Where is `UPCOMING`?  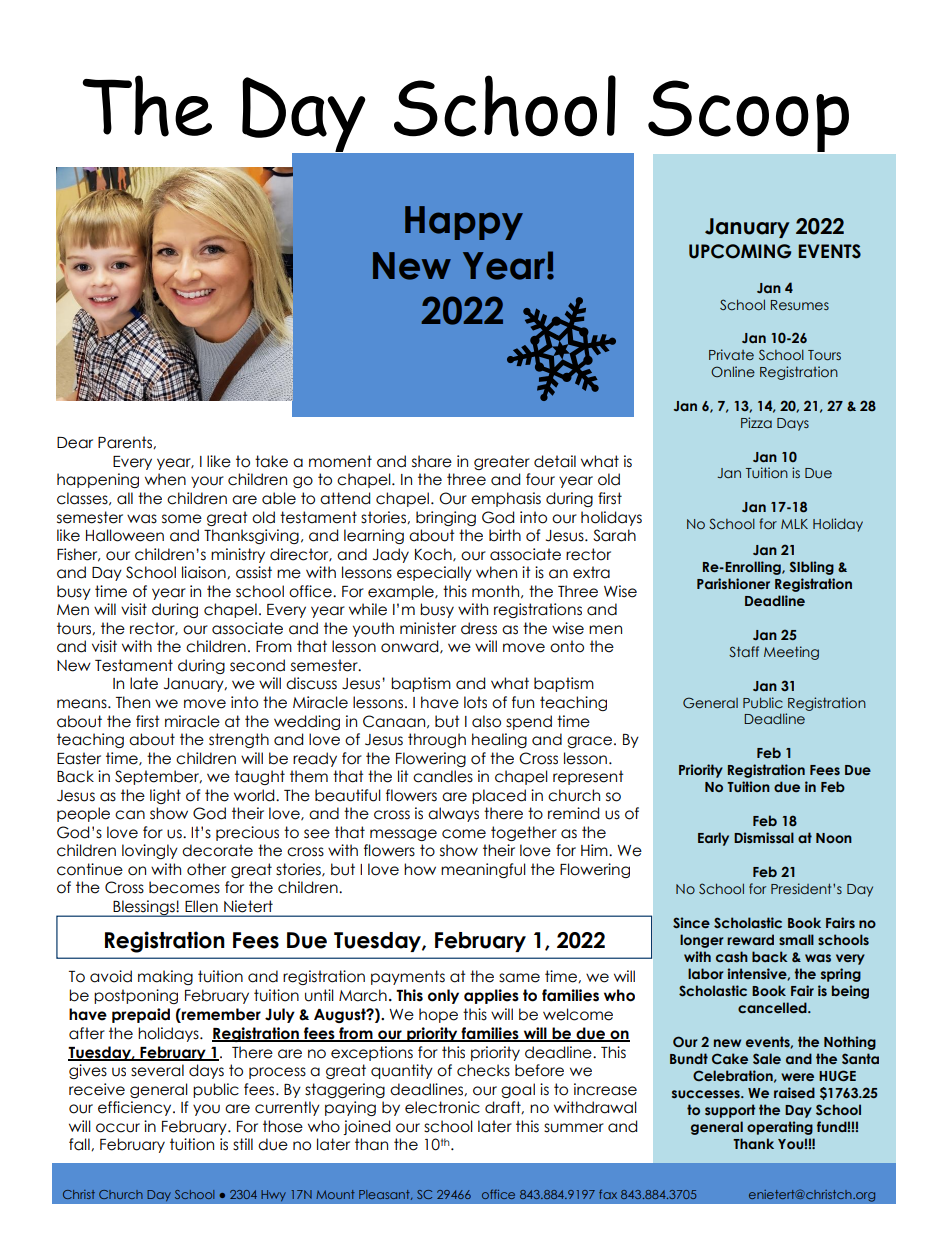 UPCOMING is located at coordinates (740, 251).
